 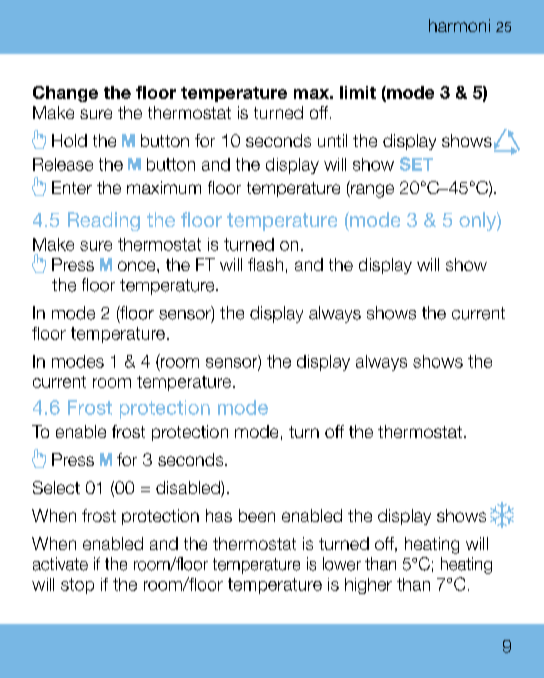 What do you see at coordinates (104, 221) in the screenshot?
I see `Reading` at bounding box center [104, 221].
